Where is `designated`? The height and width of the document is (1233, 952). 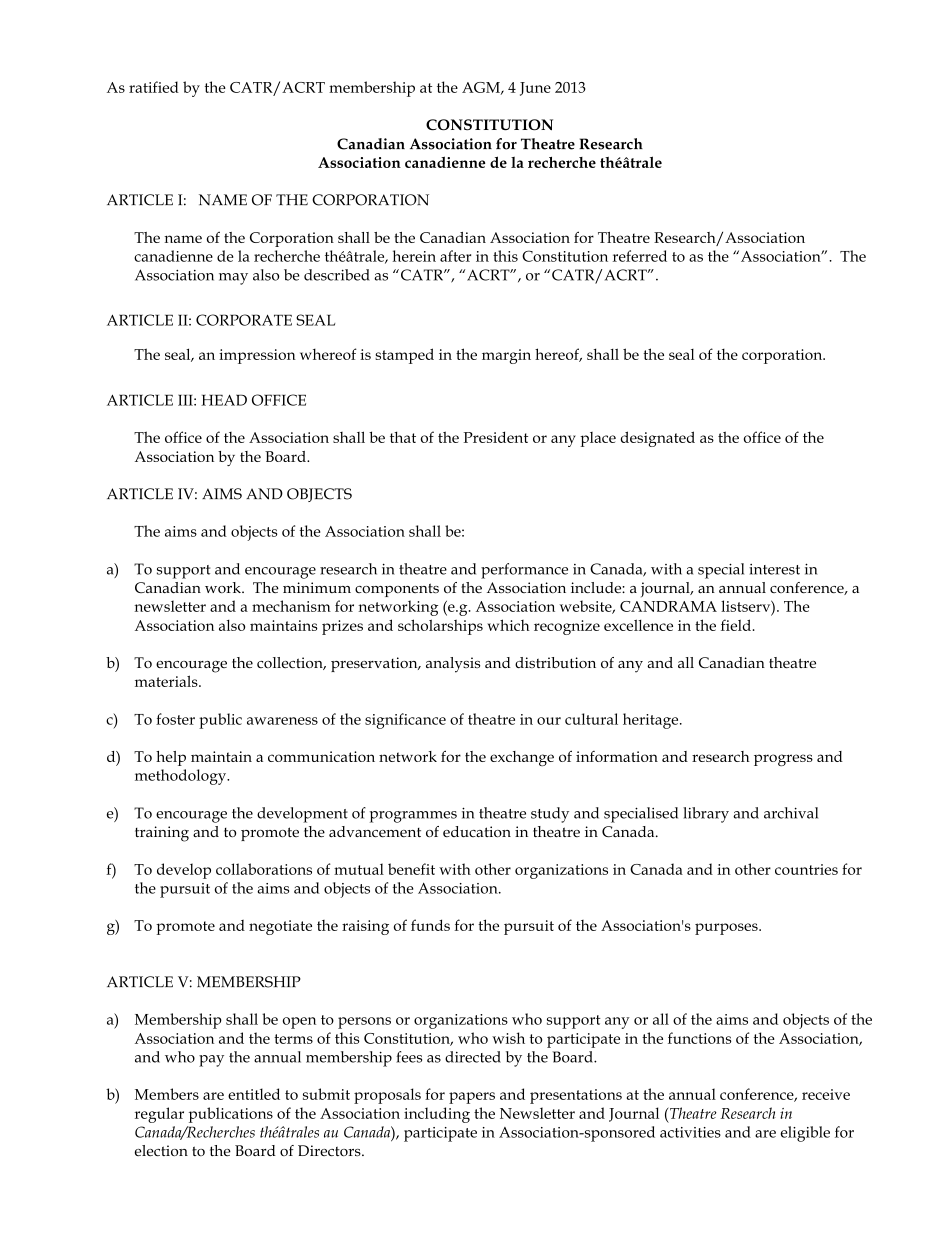 designated is located at coordinates (658, 439).
